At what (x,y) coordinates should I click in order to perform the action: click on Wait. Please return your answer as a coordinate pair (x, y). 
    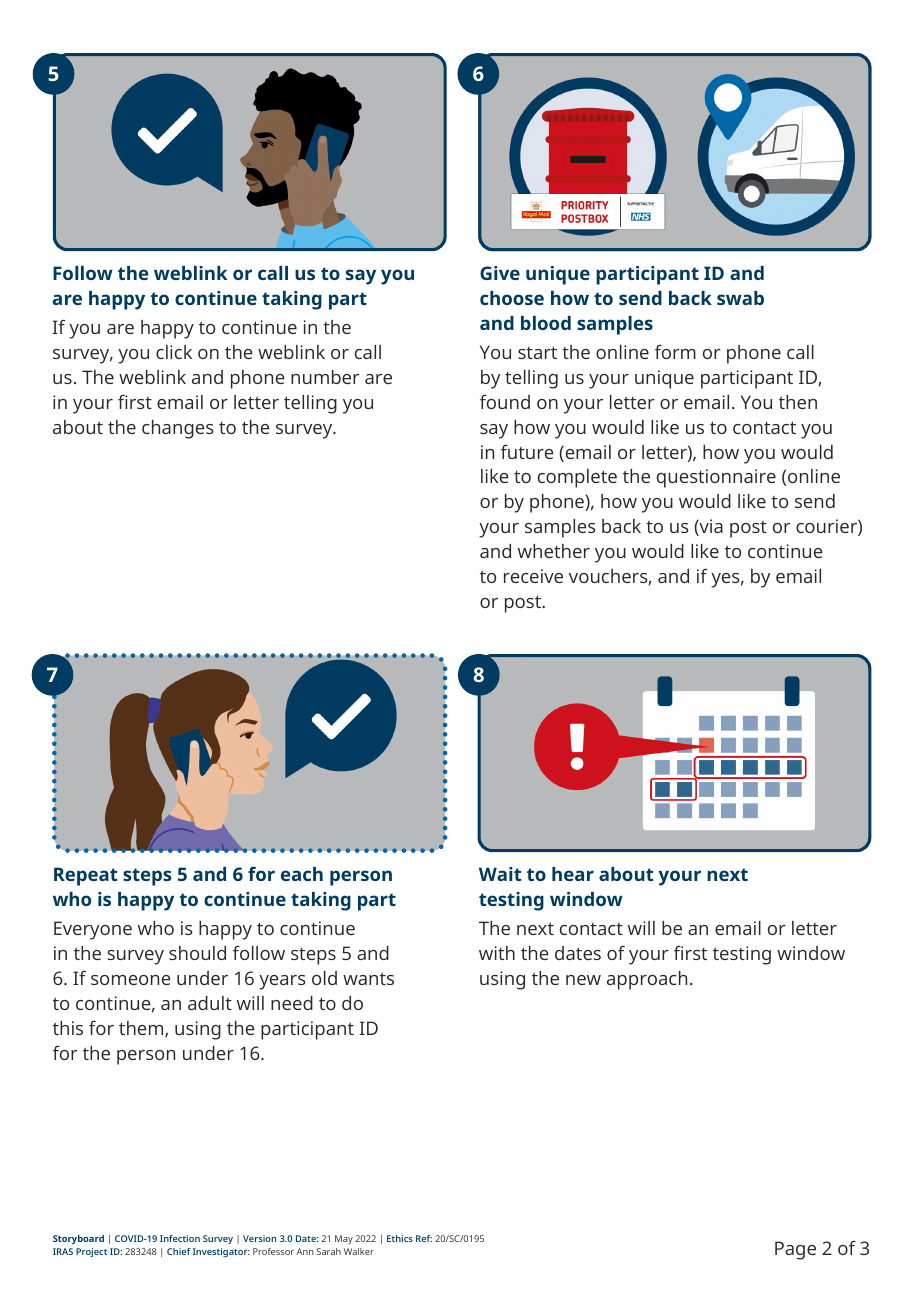
    Looking at the image, I should click on (500, 874).
